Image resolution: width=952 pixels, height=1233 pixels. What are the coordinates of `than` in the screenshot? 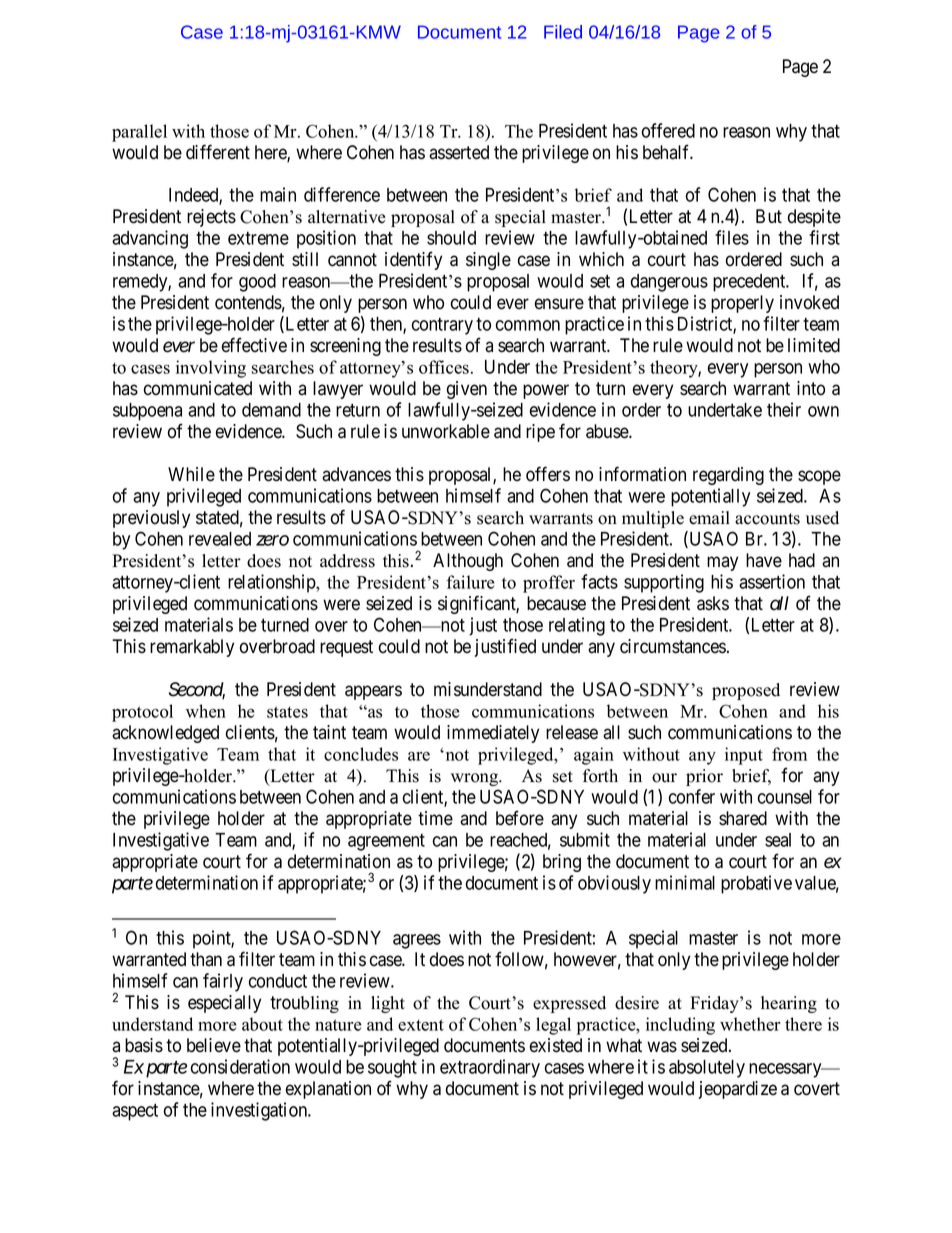 It's located at (206, 959).
